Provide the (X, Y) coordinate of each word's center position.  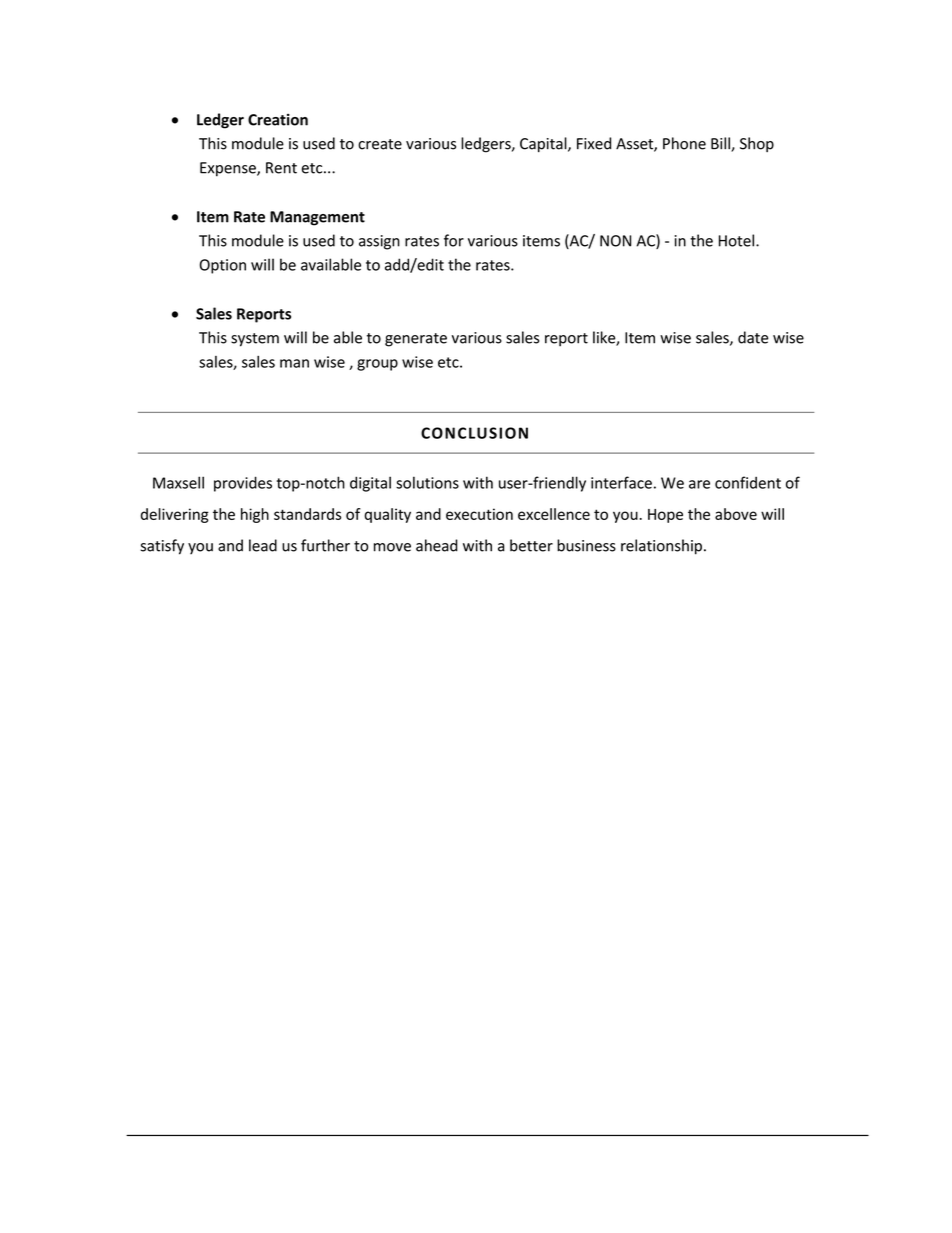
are (699, 484)
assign (379, 242)
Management (317, 218)
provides (243, 484)
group (377, 365)
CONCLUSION (474, 433)
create (380, 144)
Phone (684, 143)
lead (263, 545)
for (454, 240)
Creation (278, 120)
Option (223, 266)
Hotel (738, 240)
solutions (427, 482)
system (255, 340)
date (753, 337)
